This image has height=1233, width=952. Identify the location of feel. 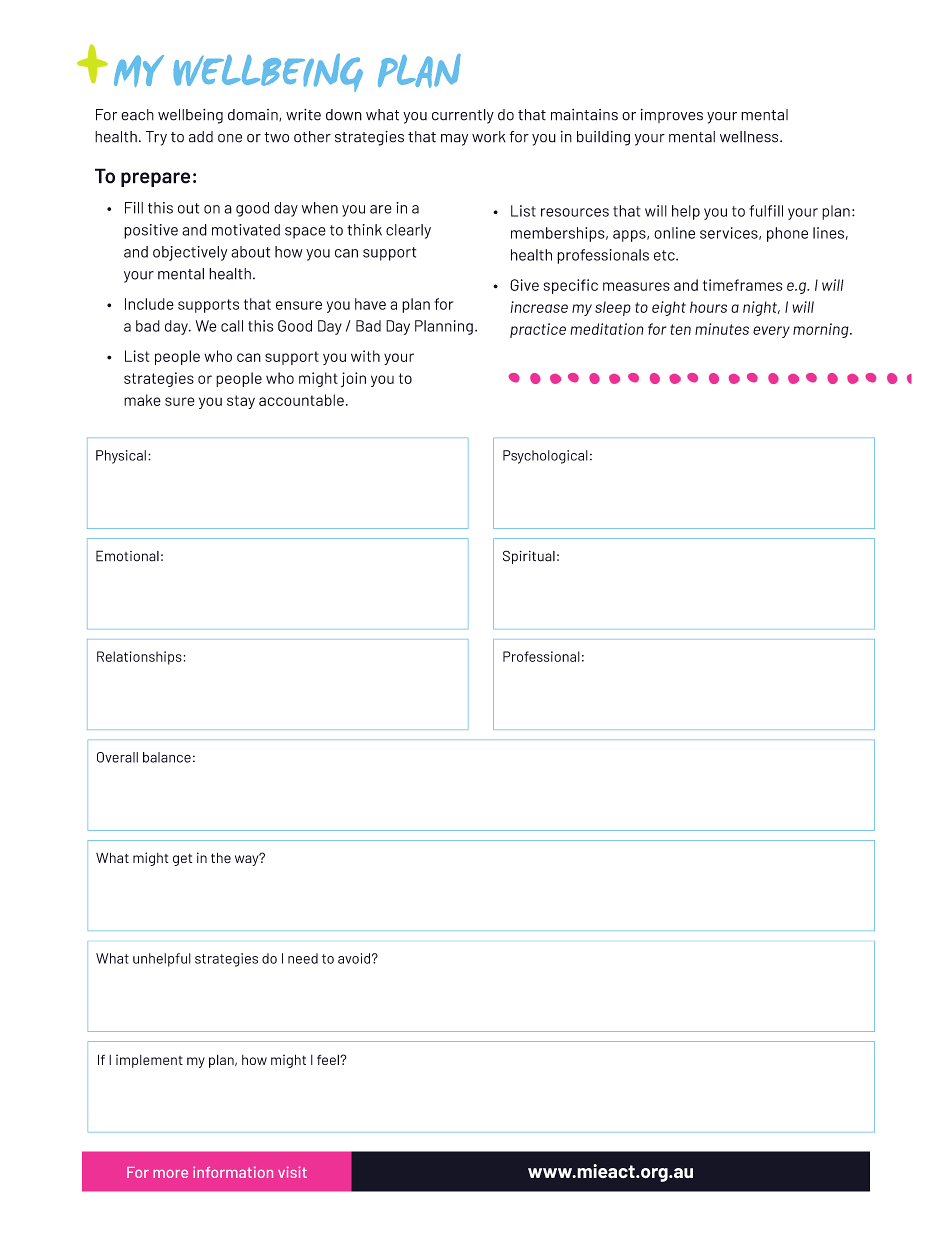
(329, 1059).
